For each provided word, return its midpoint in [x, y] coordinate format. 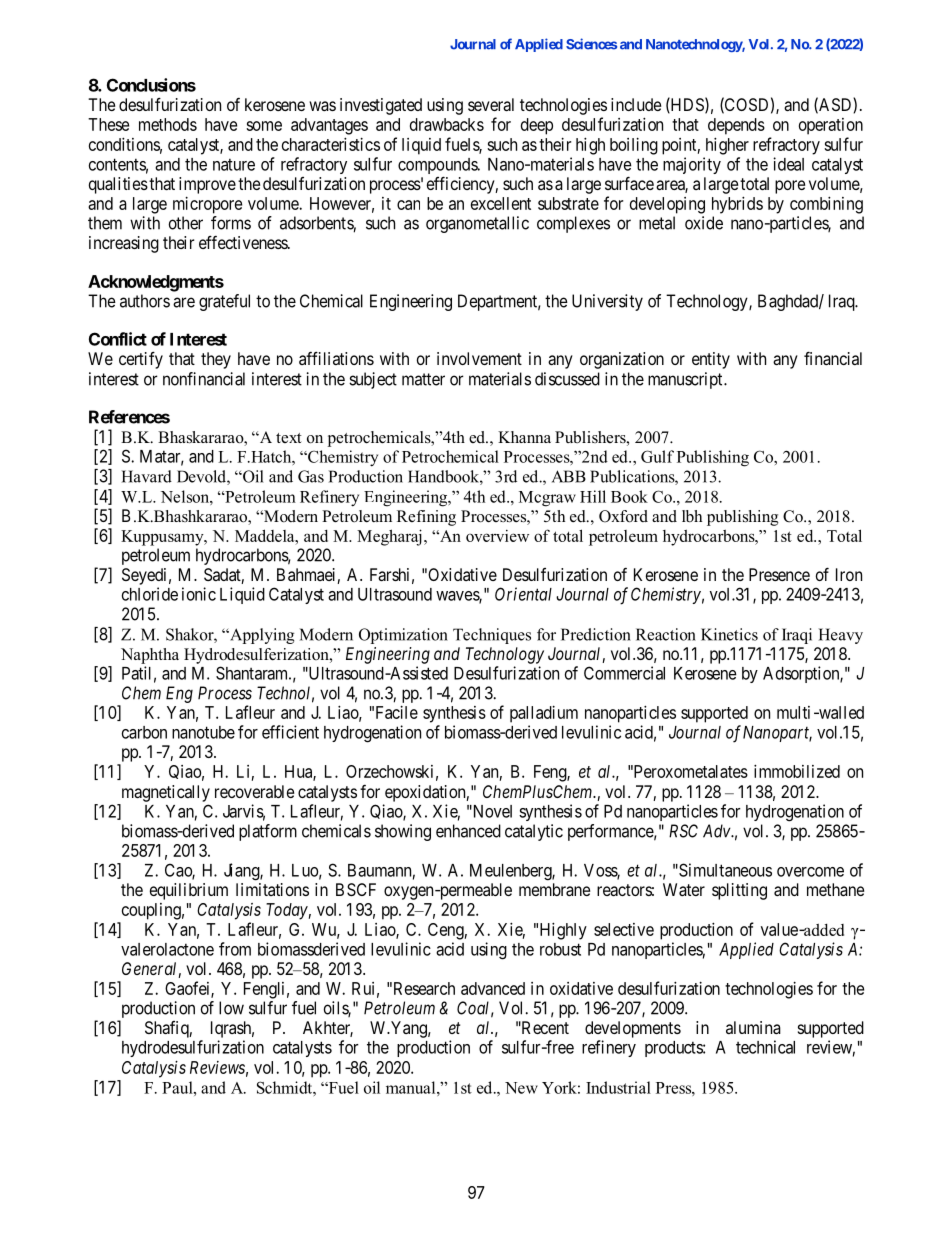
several [491, 104]
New [521, 1088]
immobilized [797, 771]
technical [765, 1047]
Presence [779, 574]
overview [497, 536]
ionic [199, 594]
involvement [479, 358]
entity [711, 360]
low [231, 1008]
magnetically [166, 793]
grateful [224, 302]
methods [168, 124]
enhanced [468, 831]
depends [736, 126]
